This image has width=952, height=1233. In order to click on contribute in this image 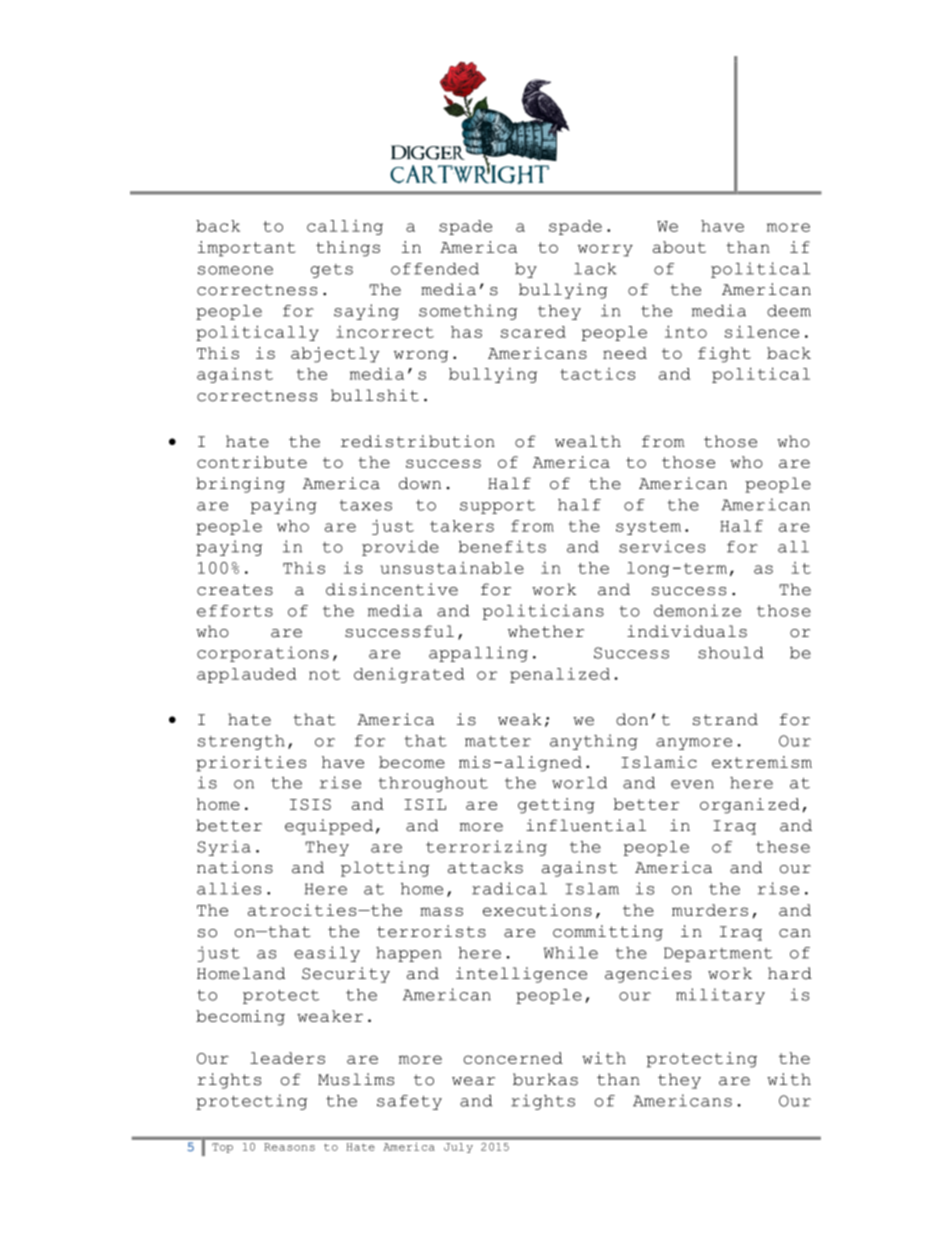, I will do `click(252, 462)`.
